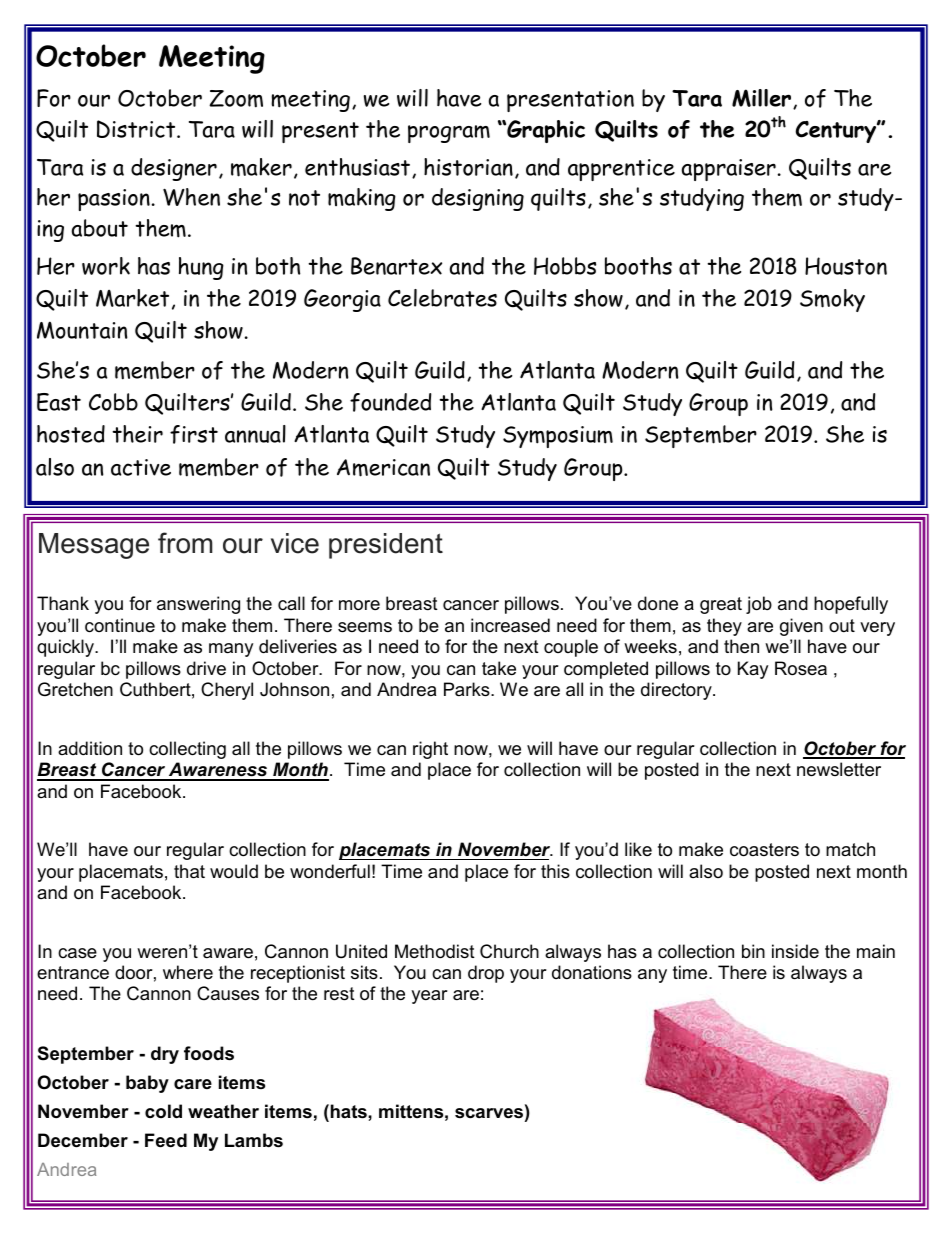  I want to click on right, so click(430, 750).
